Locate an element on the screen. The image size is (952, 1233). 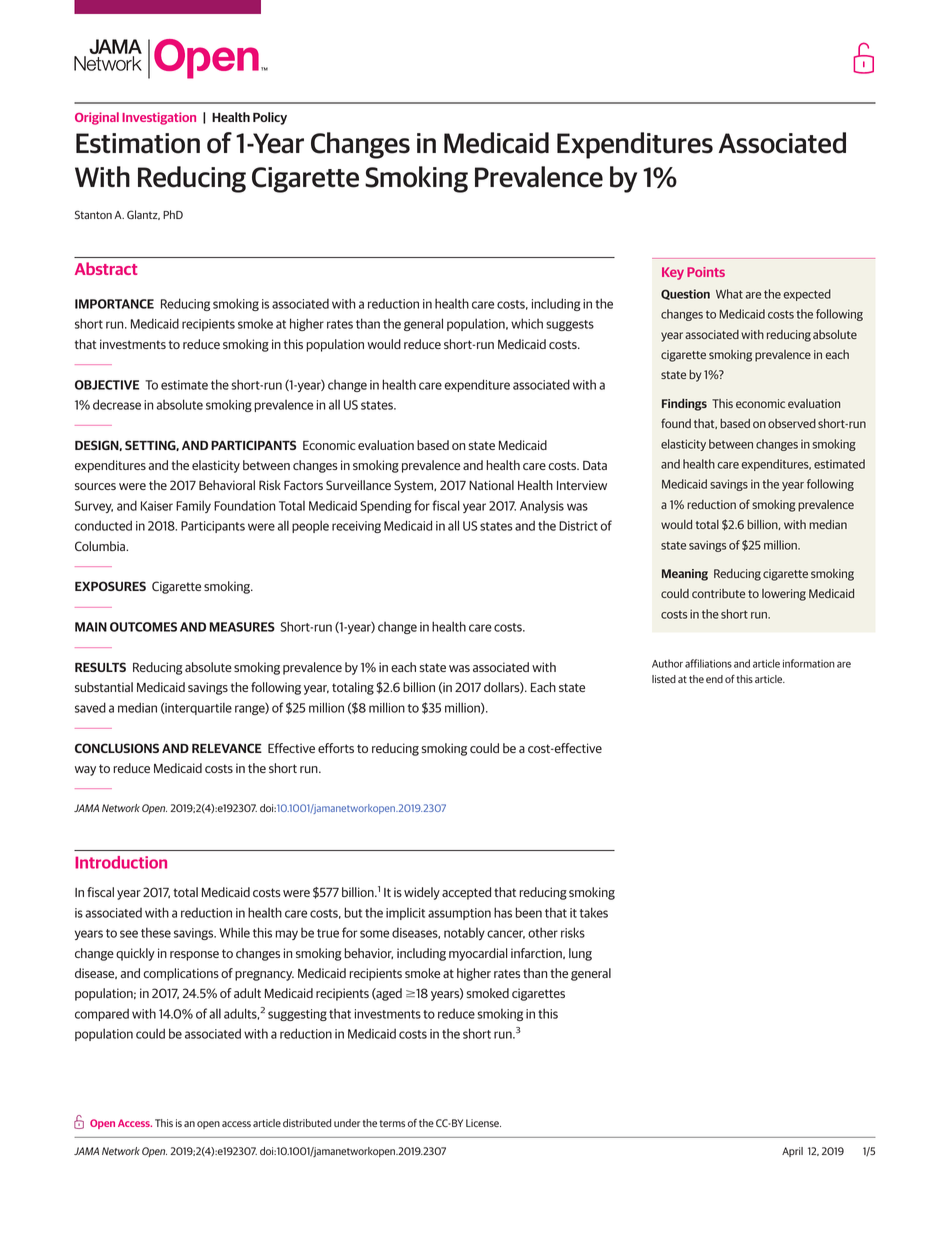
Estimation is located at coordinates (138, 143).
